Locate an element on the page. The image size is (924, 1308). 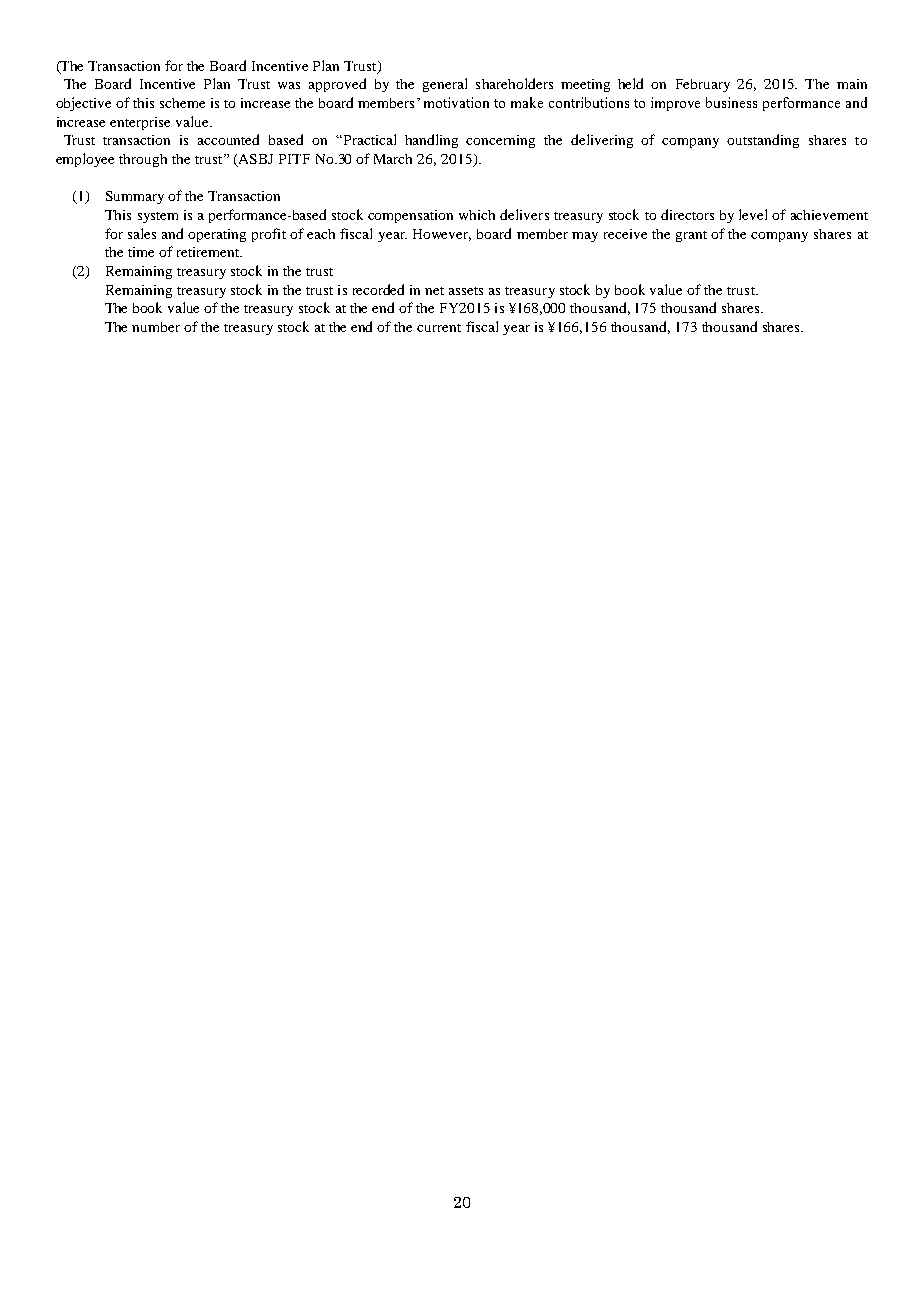
level is located at coordinates (753, 214).
